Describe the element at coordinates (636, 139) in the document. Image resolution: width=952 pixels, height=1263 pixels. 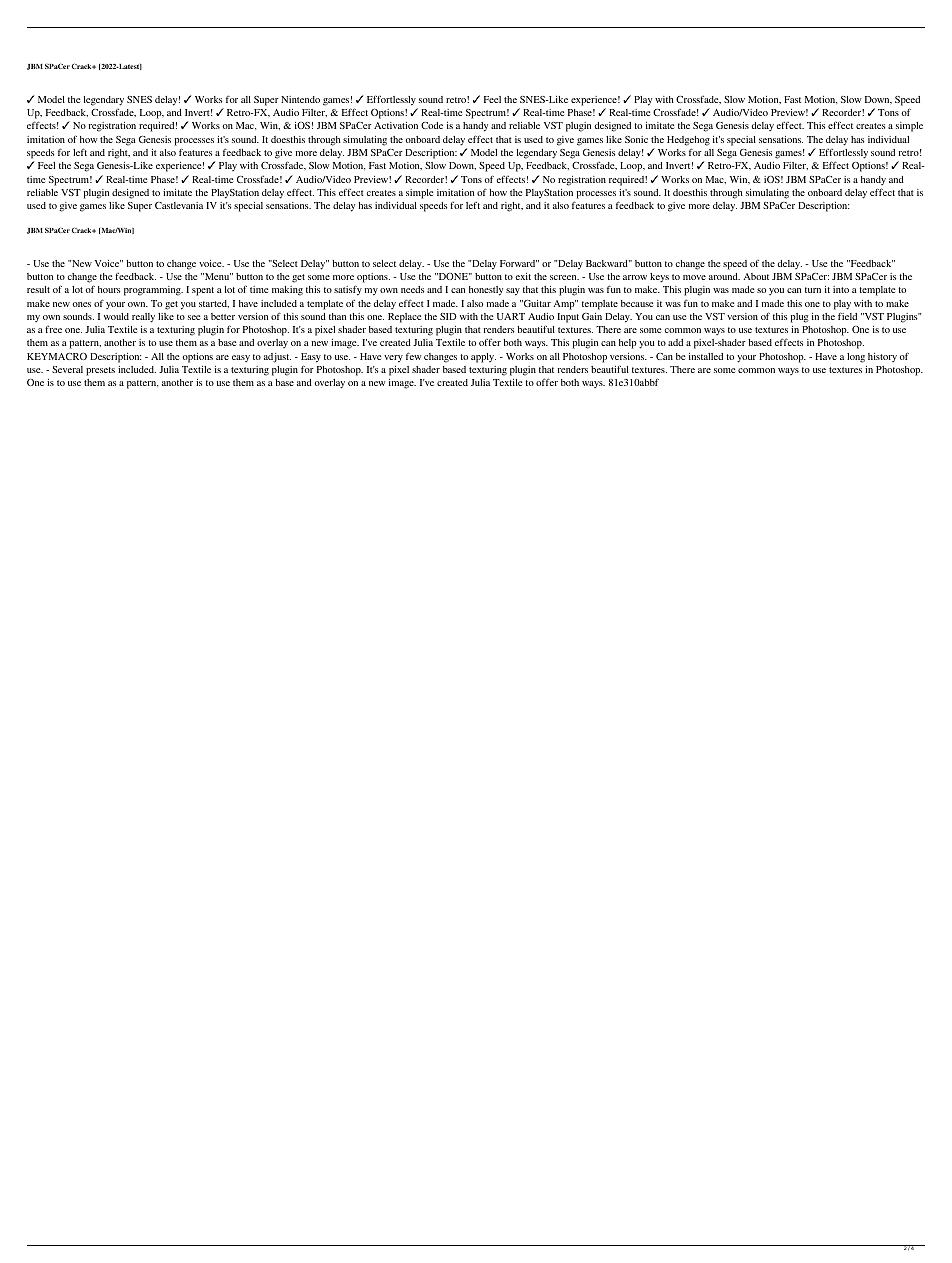
I see `Sonic` at that location.
